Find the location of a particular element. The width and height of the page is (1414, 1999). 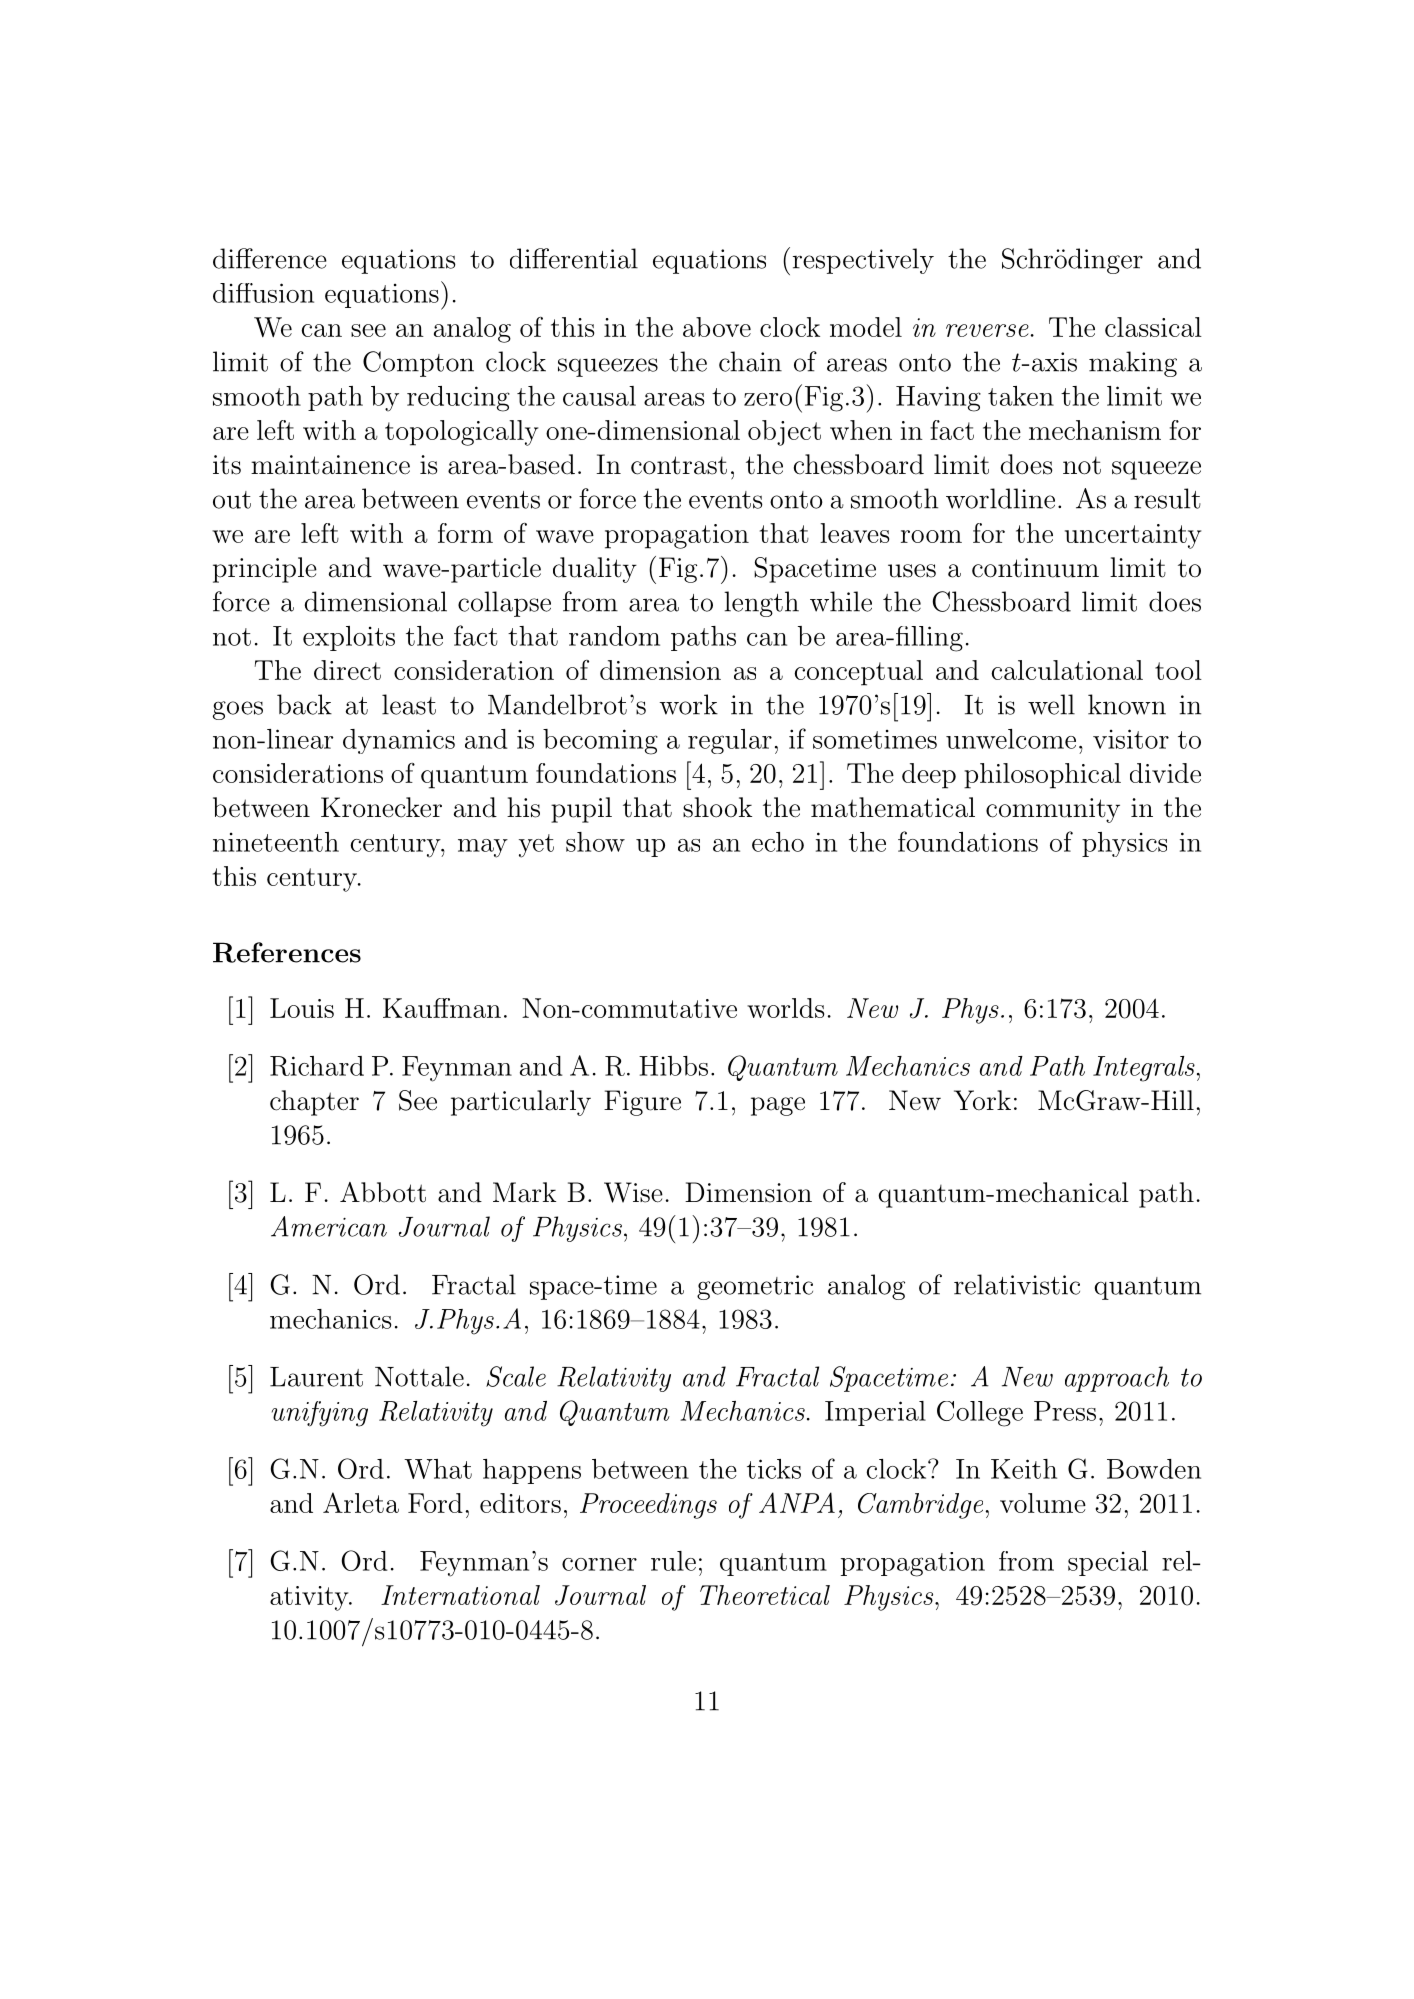

reverse is located at coordinates (987, 330).
